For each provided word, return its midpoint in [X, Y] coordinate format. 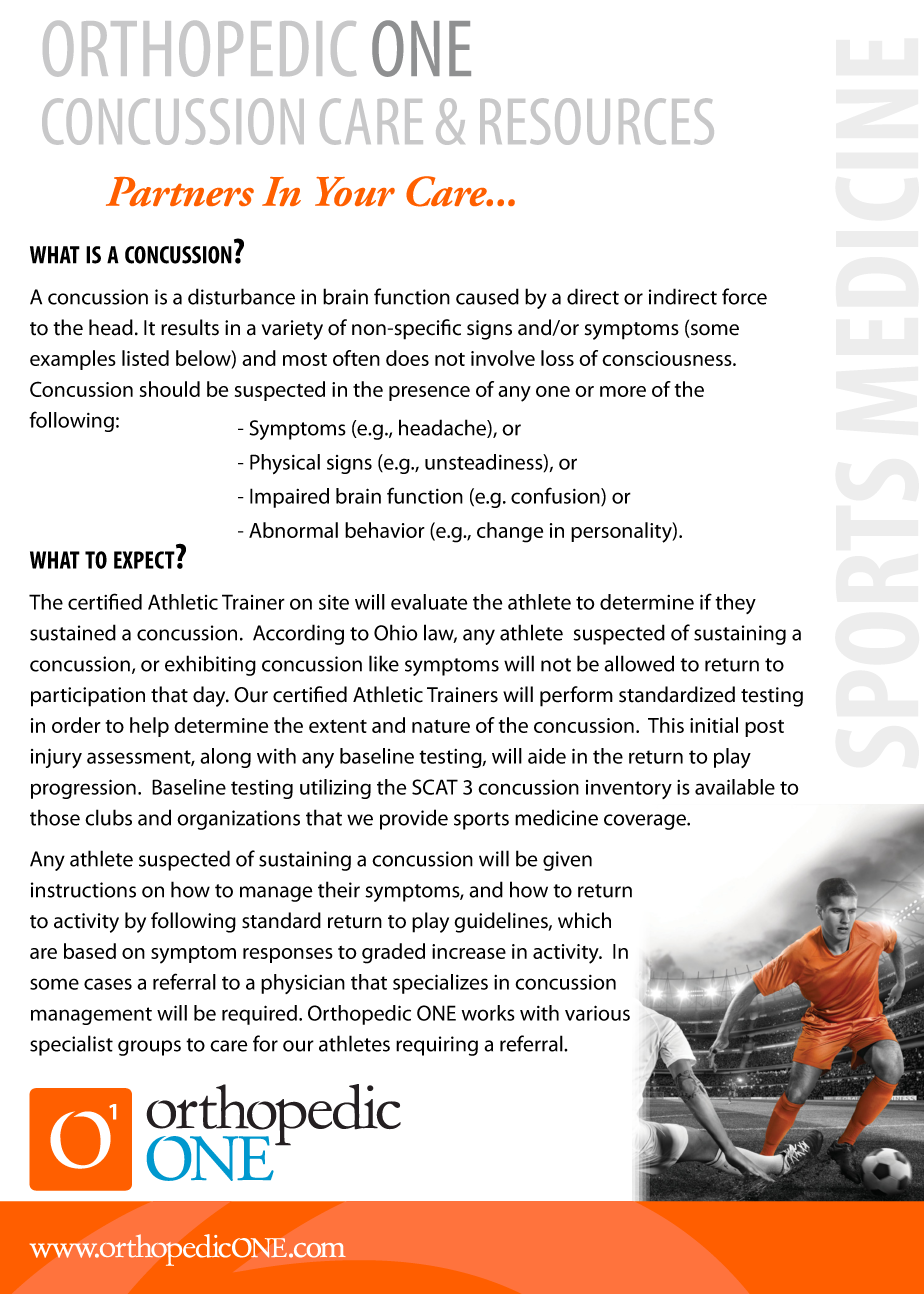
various [597, 1013]
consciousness [668, 358]
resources [597, 121]
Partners [180, 192]
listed [145, 358]
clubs [108, 817]
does [407, 358]
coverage [646, 822]
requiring [437, 1046]
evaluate [429, 602]
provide [414, 819]
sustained [73, 632]
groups [149, 1048]
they [735, 604]
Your [355, 191]
